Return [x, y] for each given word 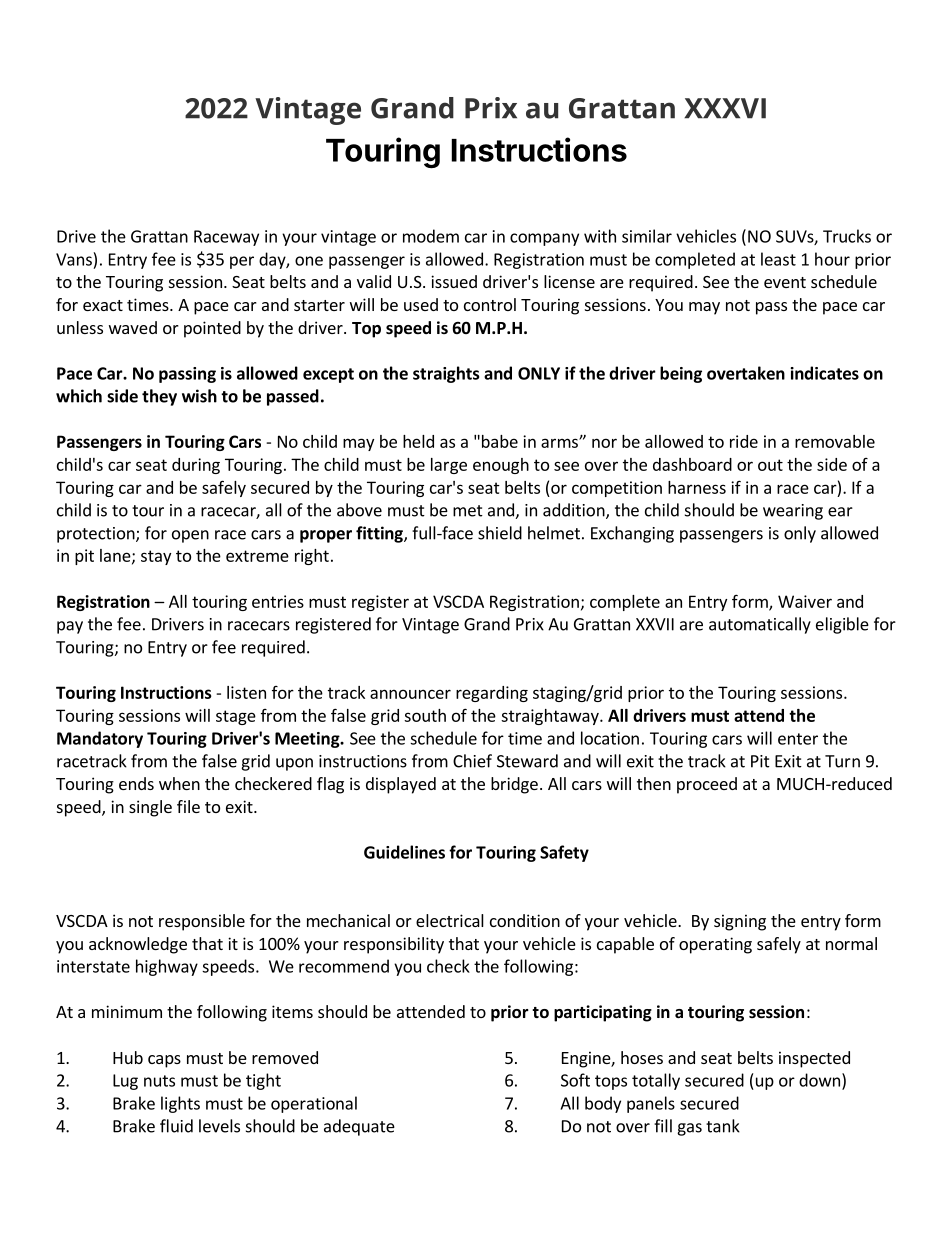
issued [454, 281]
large [449, 466]
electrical [450, 920]
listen [246, 692]
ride [744, 441]
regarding [492, 694]
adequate [359, 1127]
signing [740, 922]
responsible [202, 922]
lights [180, 1104]
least [778, 259]
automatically [760, 625]
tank [723, 1126]
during [196, 466]
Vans [74, 259]
